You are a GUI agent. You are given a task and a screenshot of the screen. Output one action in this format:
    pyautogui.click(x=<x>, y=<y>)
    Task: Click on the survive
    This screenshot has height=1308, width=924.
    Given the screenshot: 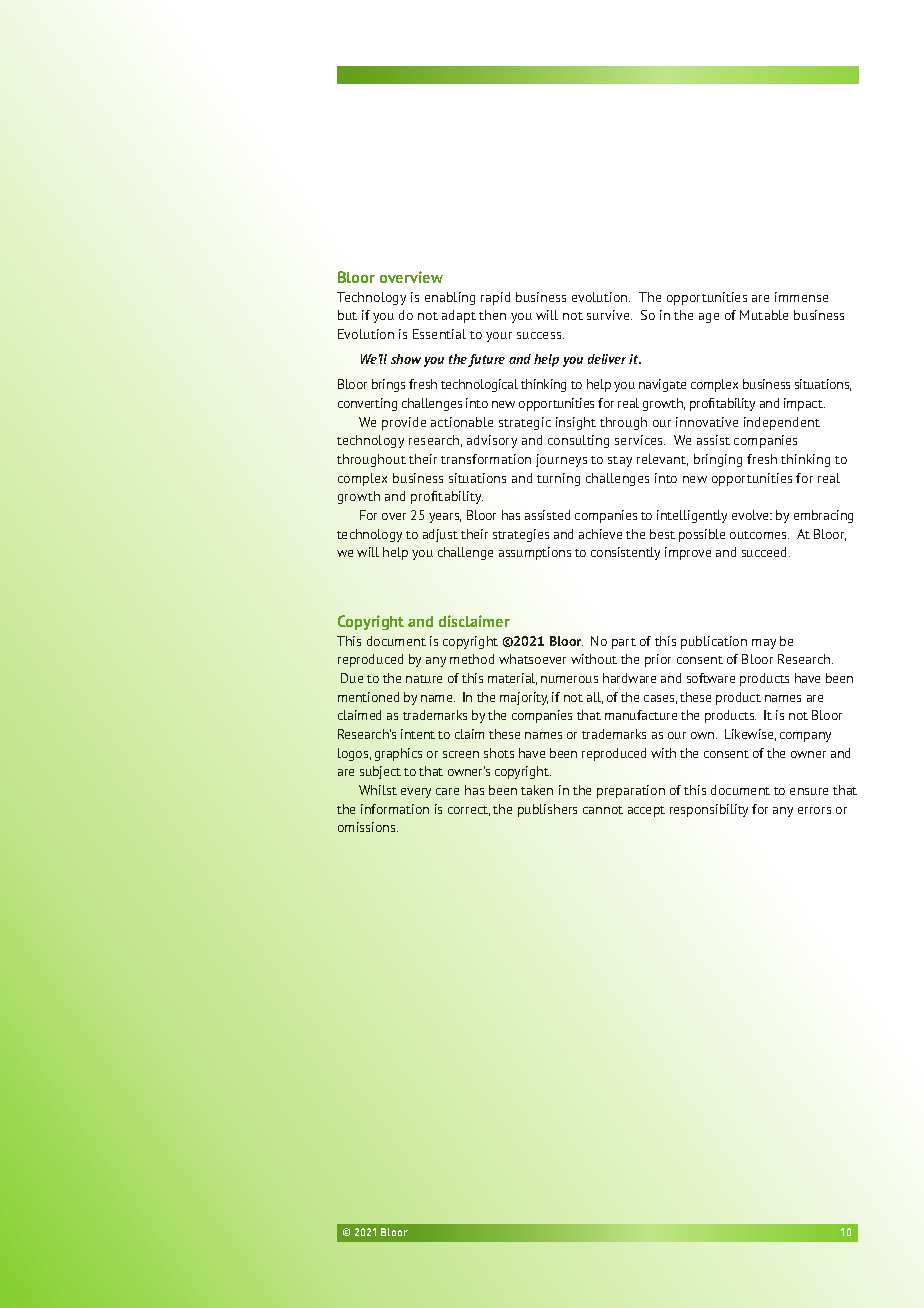 What is the action you would take?
    pyautogui.click(x=609, y=315)
